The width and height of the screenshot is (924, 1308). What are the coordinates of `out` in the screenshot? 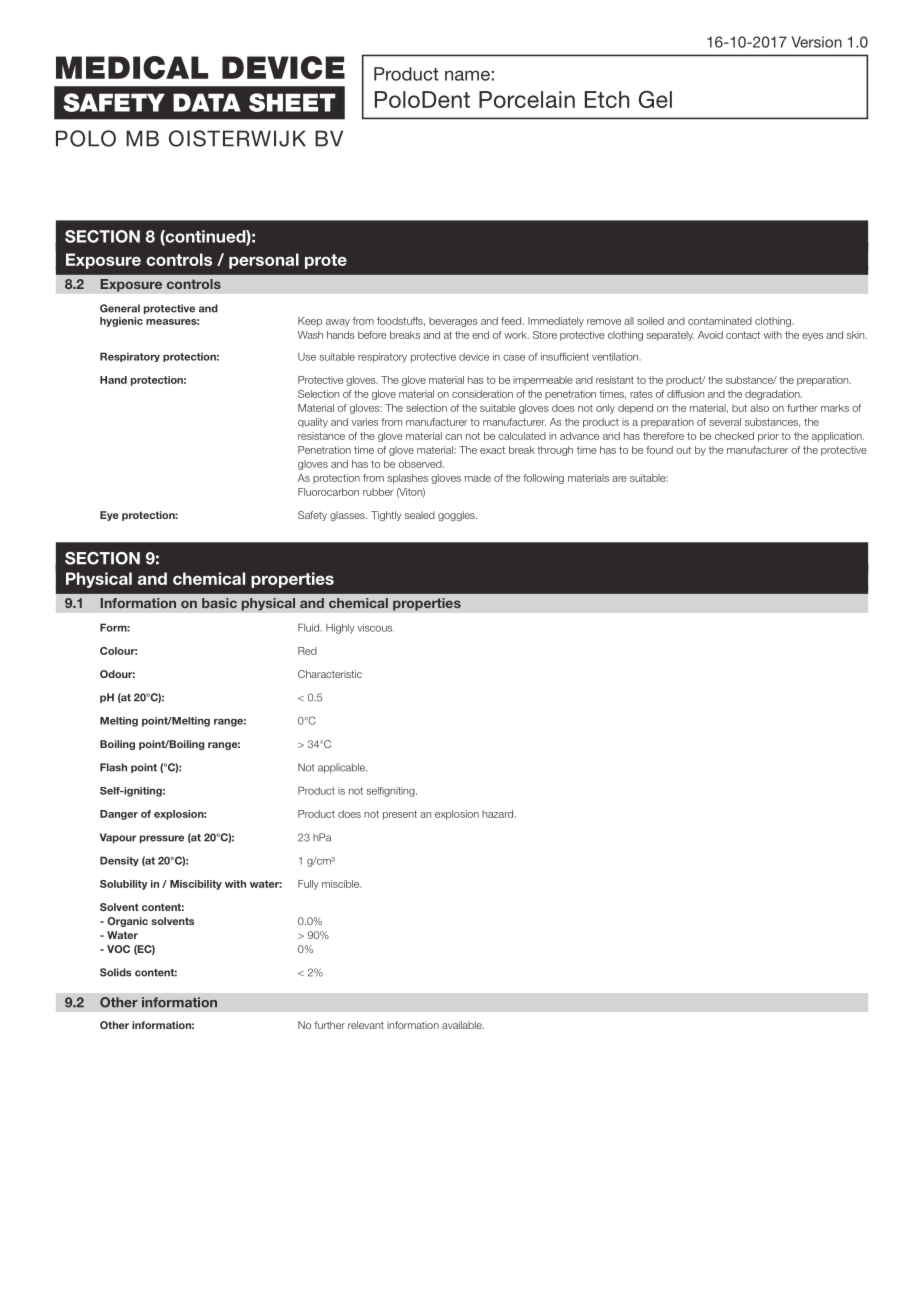 It's located at (683, 450).
